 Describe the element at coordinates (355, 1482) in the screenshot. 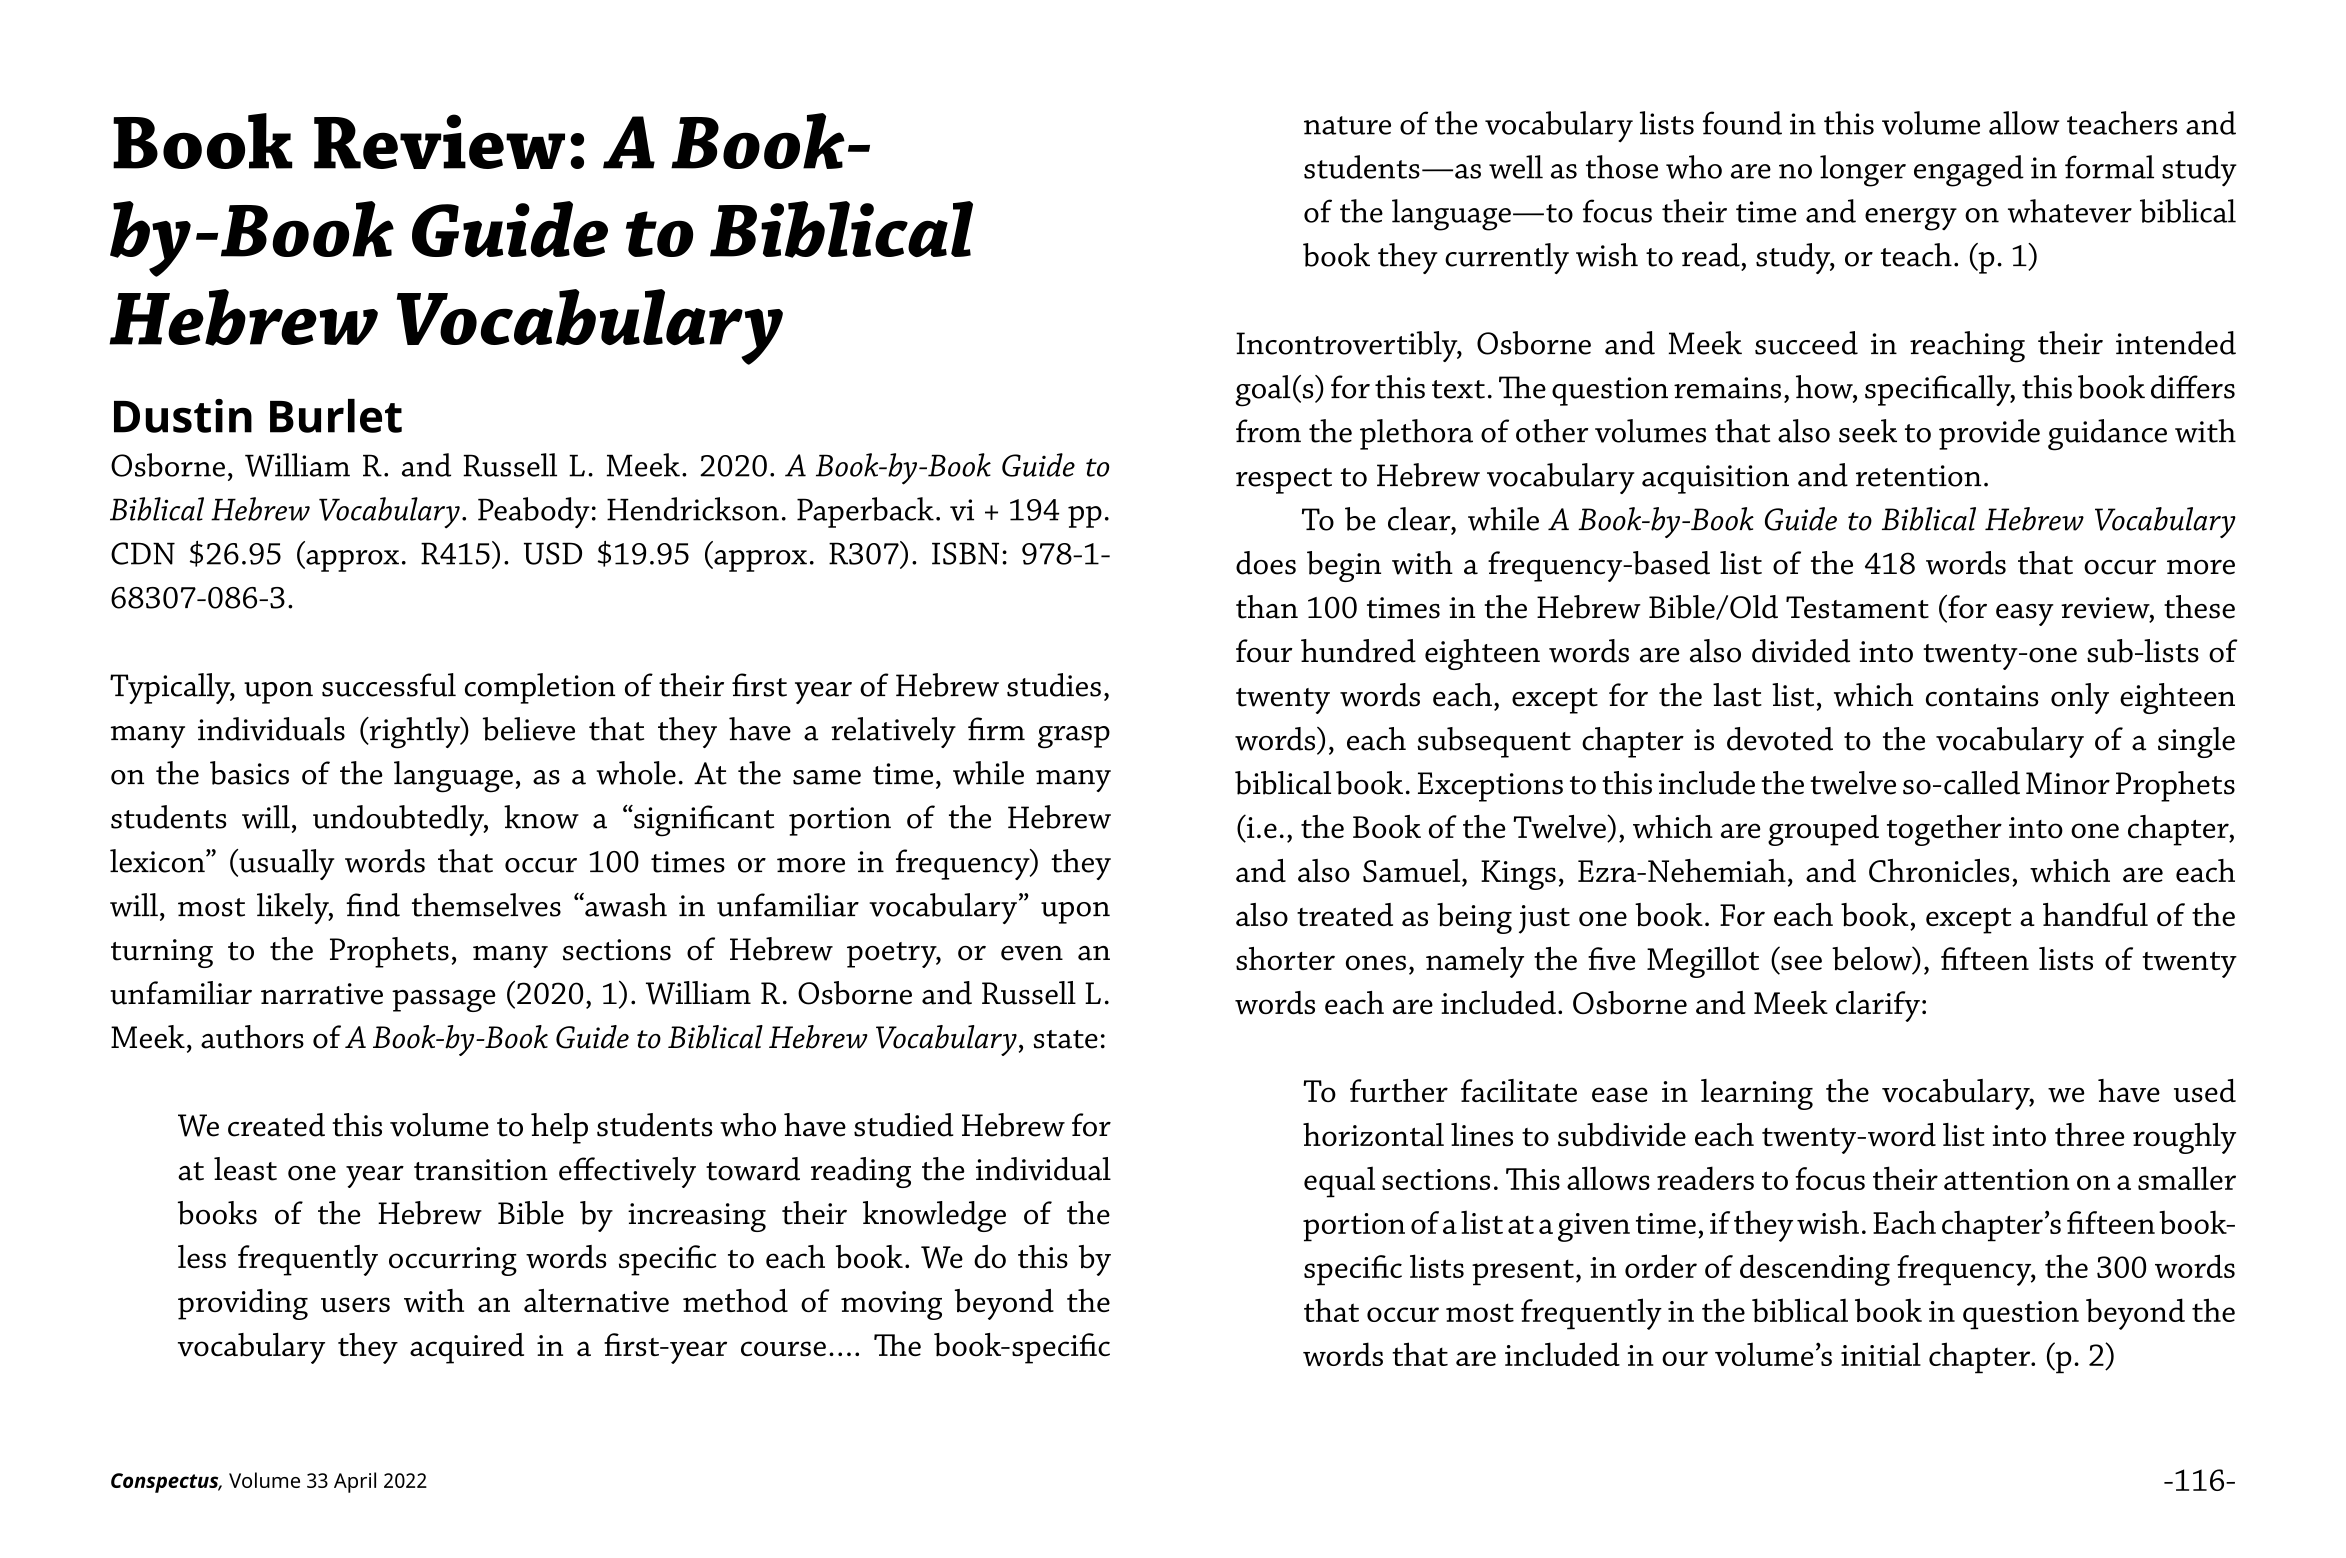

I see `April` at that location.
